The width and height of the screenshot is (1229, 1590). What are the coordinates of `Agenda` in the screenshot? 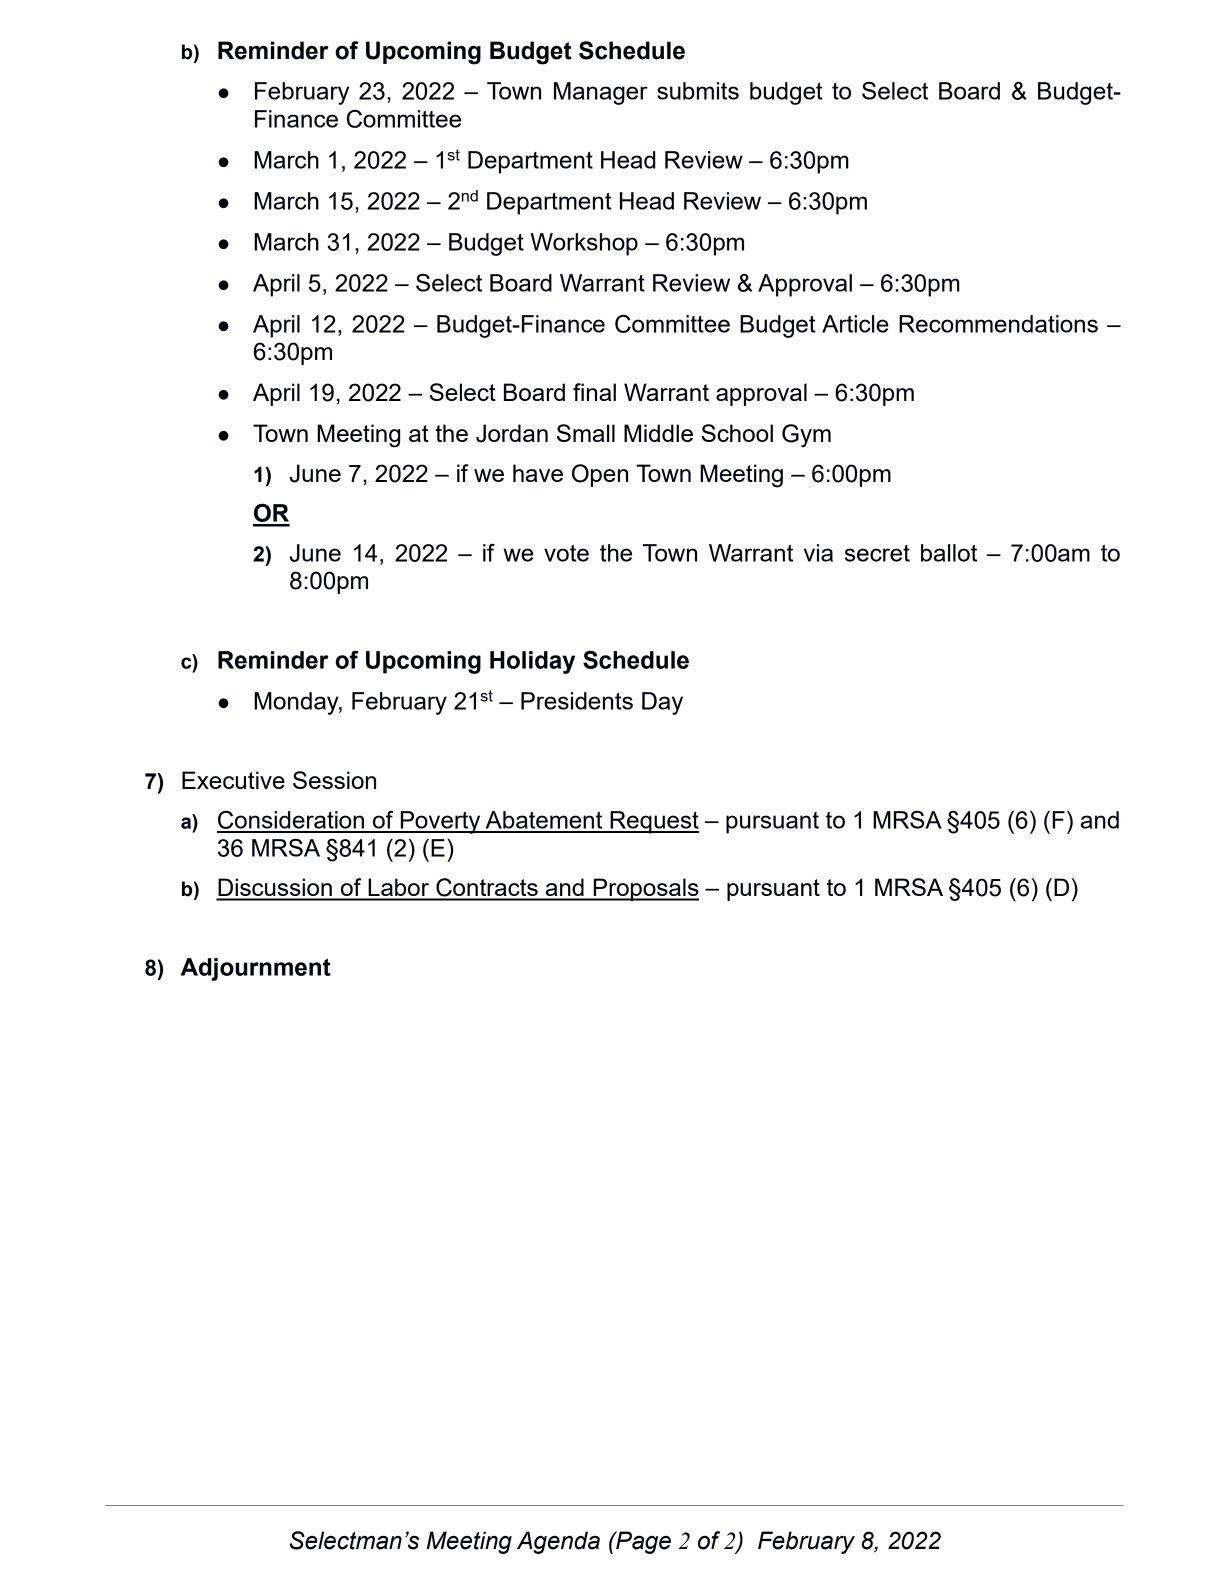 It's located at (558, 1542).
